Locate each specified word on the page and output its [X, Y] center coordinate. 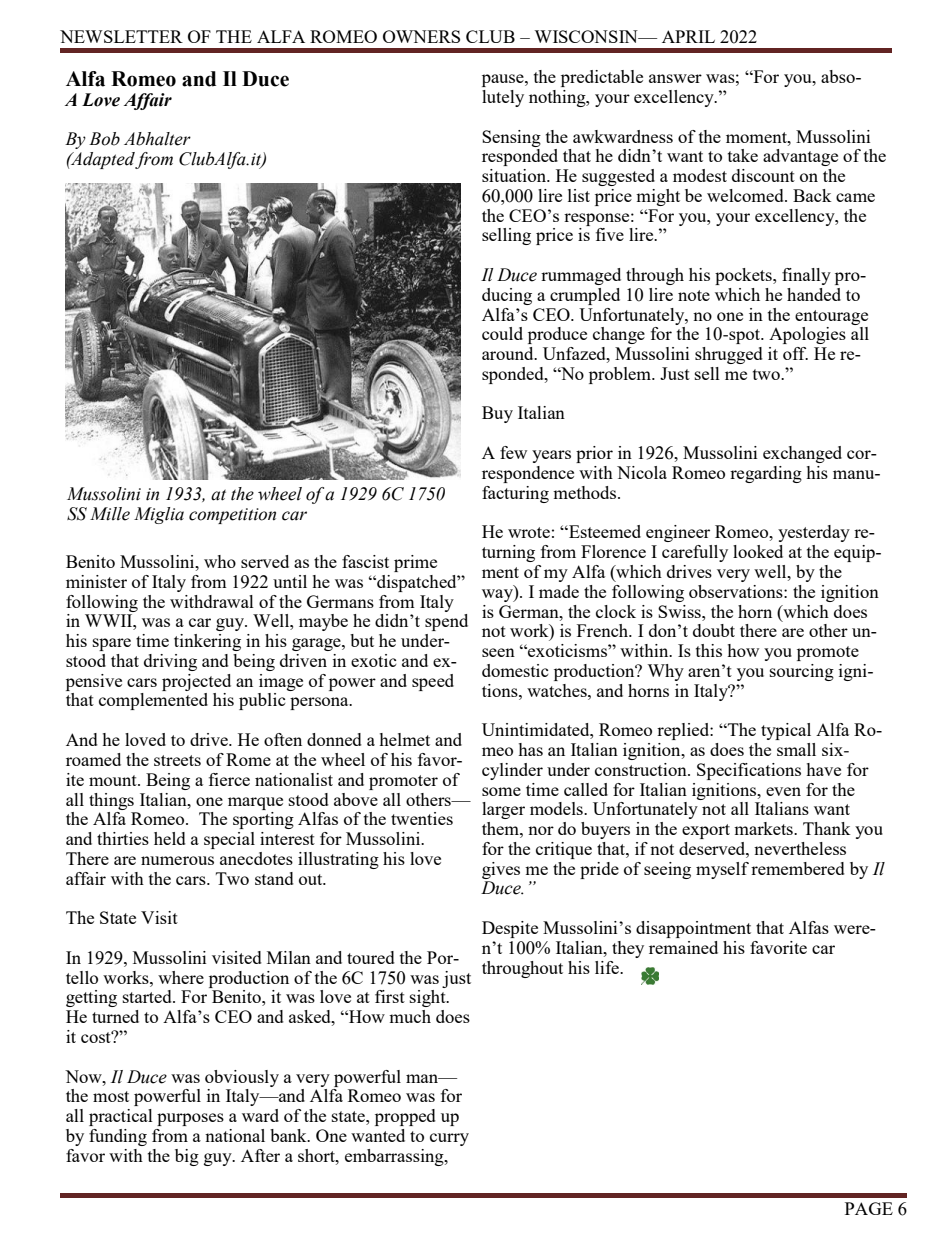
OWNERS [421, 36]
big [187, 1157]
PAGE [869, 1208]
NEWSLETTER [121, 36]
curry [449, 1139]
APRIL [688, 36]
